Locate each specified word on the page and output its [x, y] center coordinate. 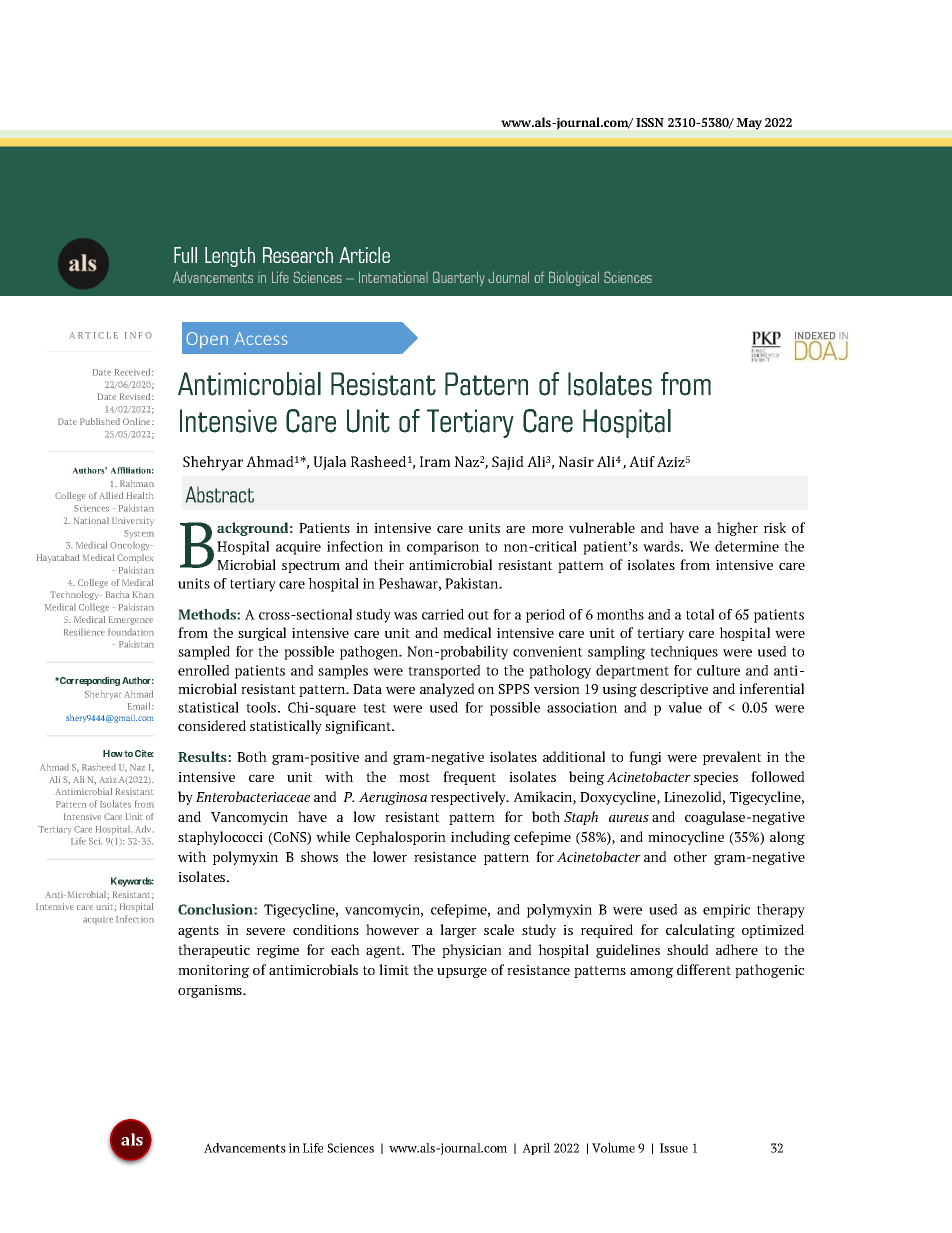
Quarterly [459, 278]
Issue [674, 1148]
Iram [435, 461]
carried [443, 614]
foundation [131, 632]
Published [100, 421]
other [690, 856]
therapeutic [214, 951]
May [749, 124]
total [700, 614]
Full [185, 255]
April [536, 1149]
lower [390, 856]
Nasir [576, 461]
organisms [211, 991]
